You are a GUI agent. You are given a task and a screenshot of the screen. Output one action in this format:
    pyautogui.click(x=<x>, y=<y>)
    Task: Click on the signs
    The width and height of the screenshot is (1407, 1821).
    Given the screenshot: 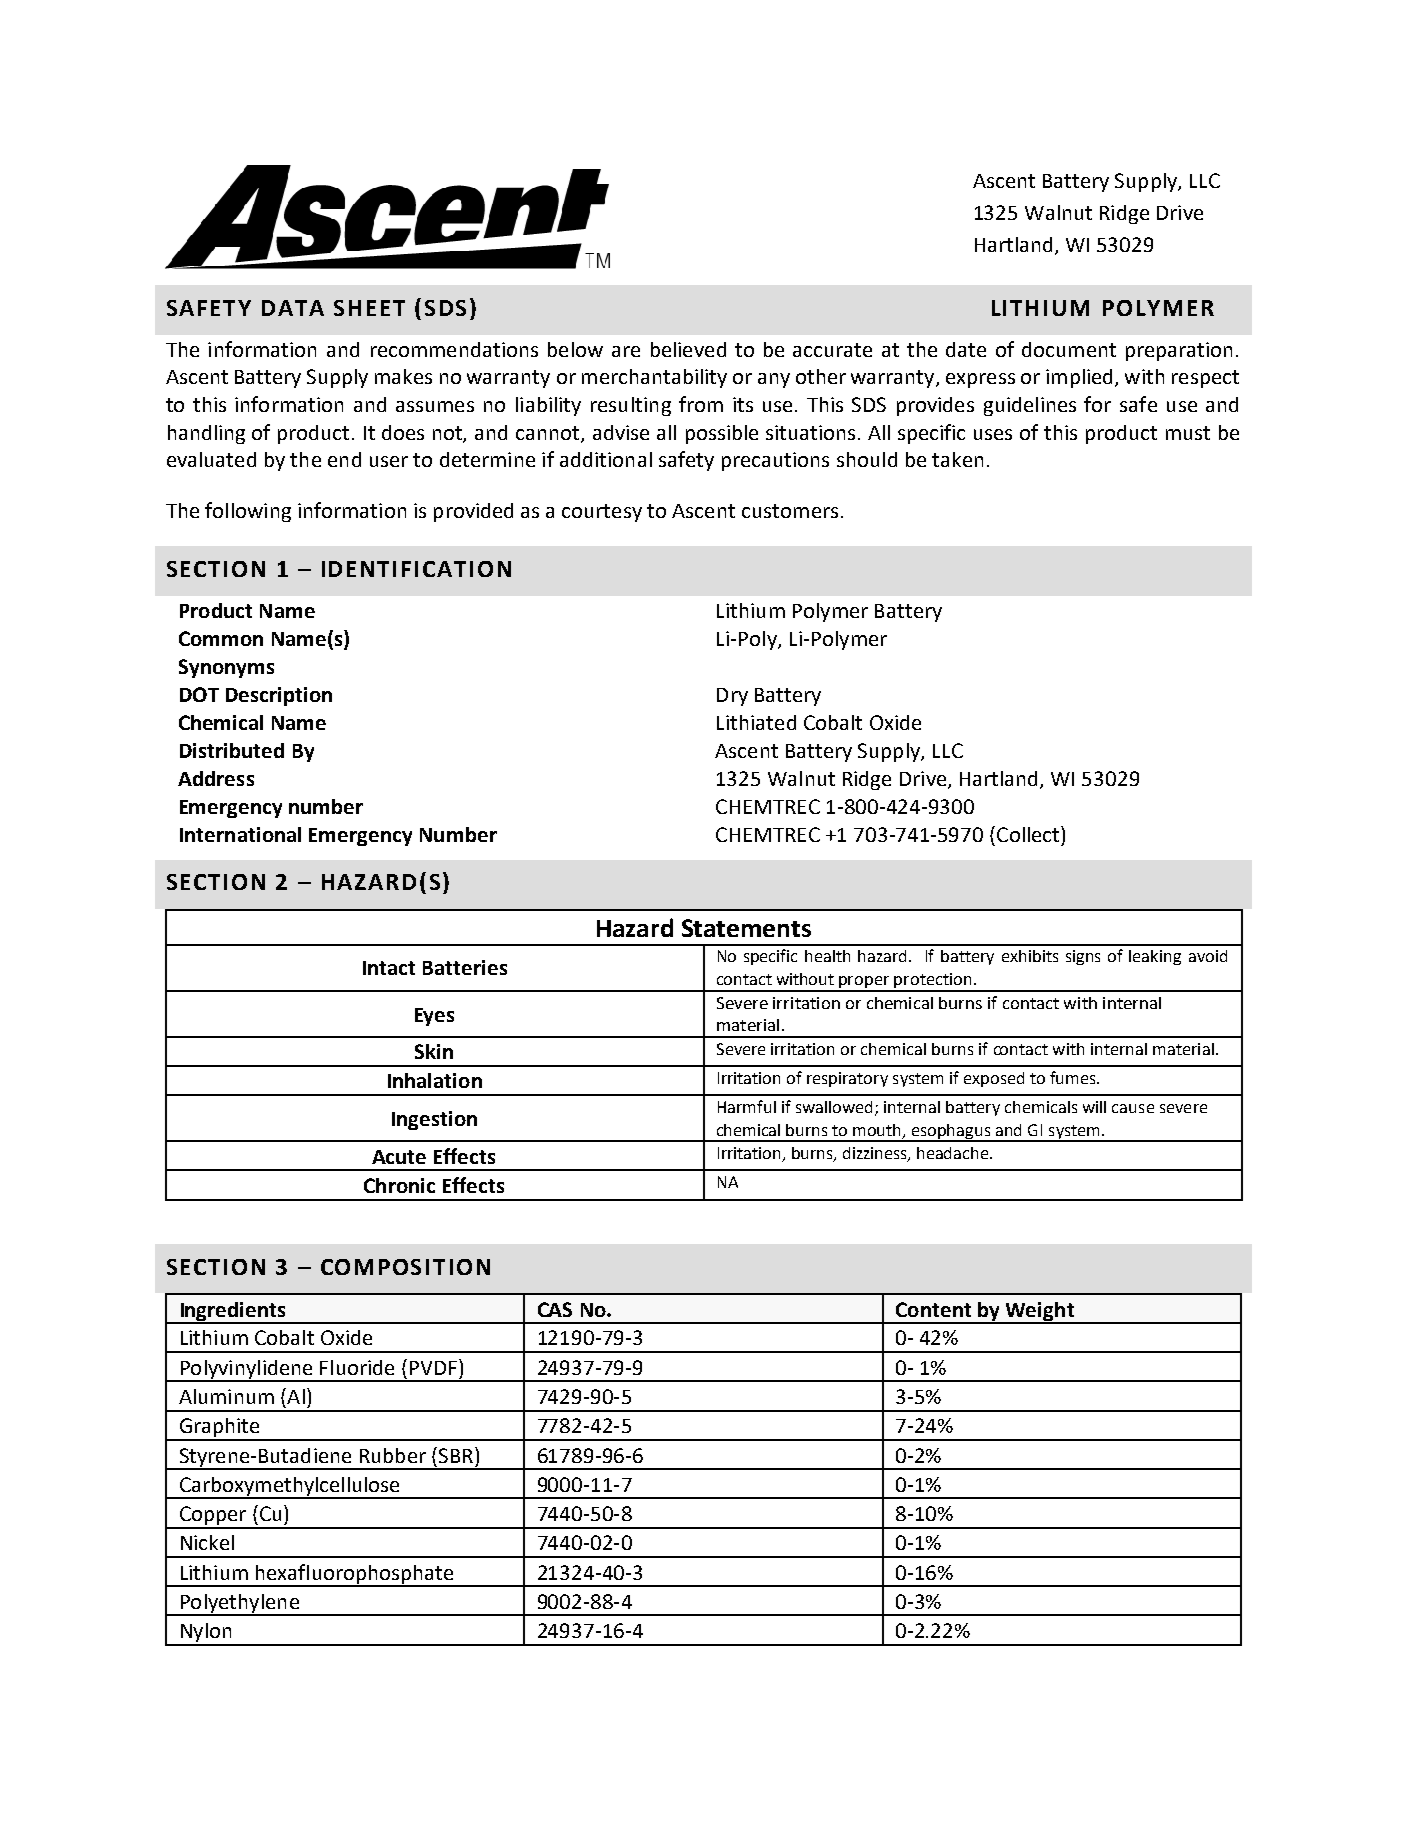 What is the action you would take?
    pyautogui.click(x=1083, y=957)
